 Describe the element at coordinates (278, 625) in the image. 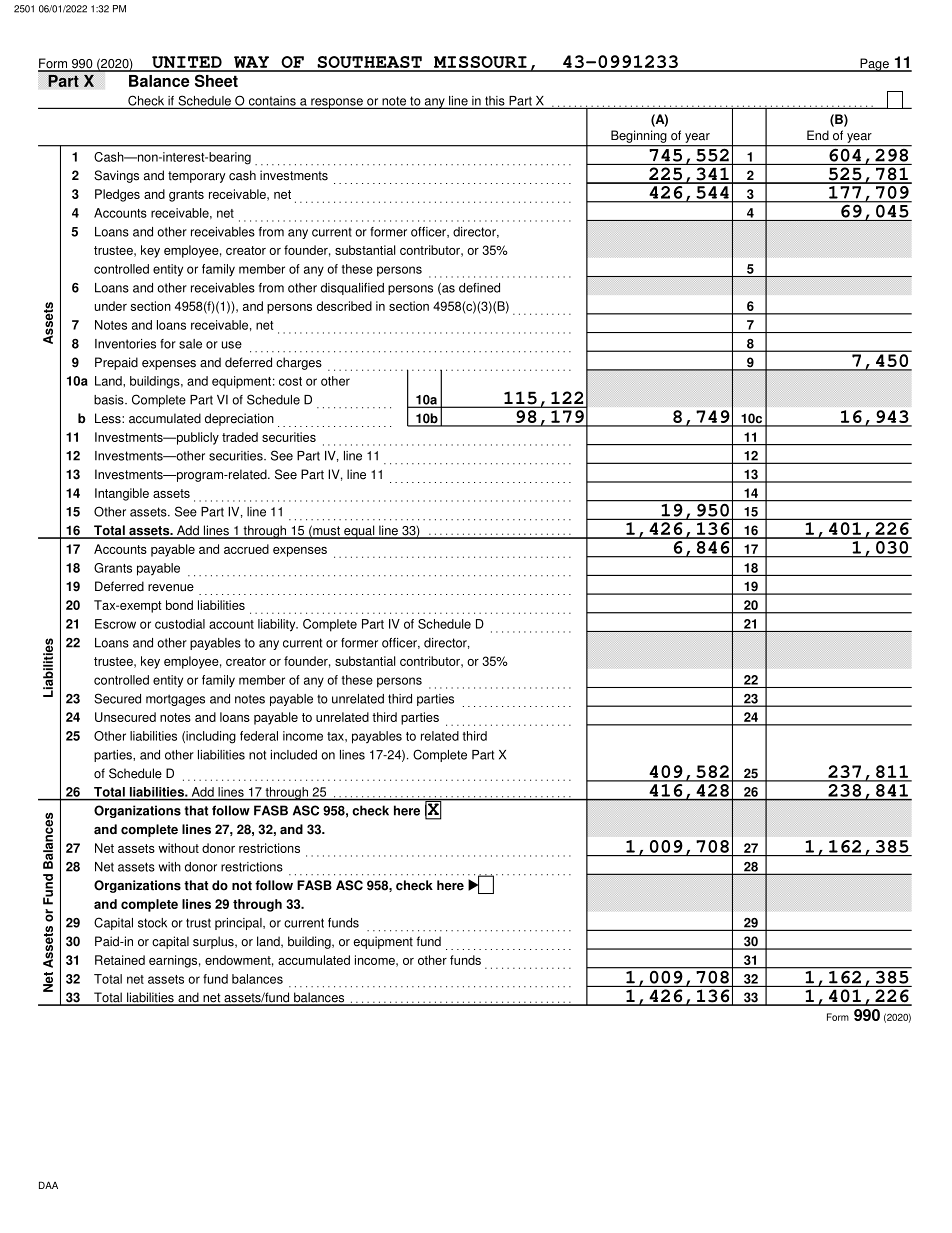

I see `liability` at that location.
